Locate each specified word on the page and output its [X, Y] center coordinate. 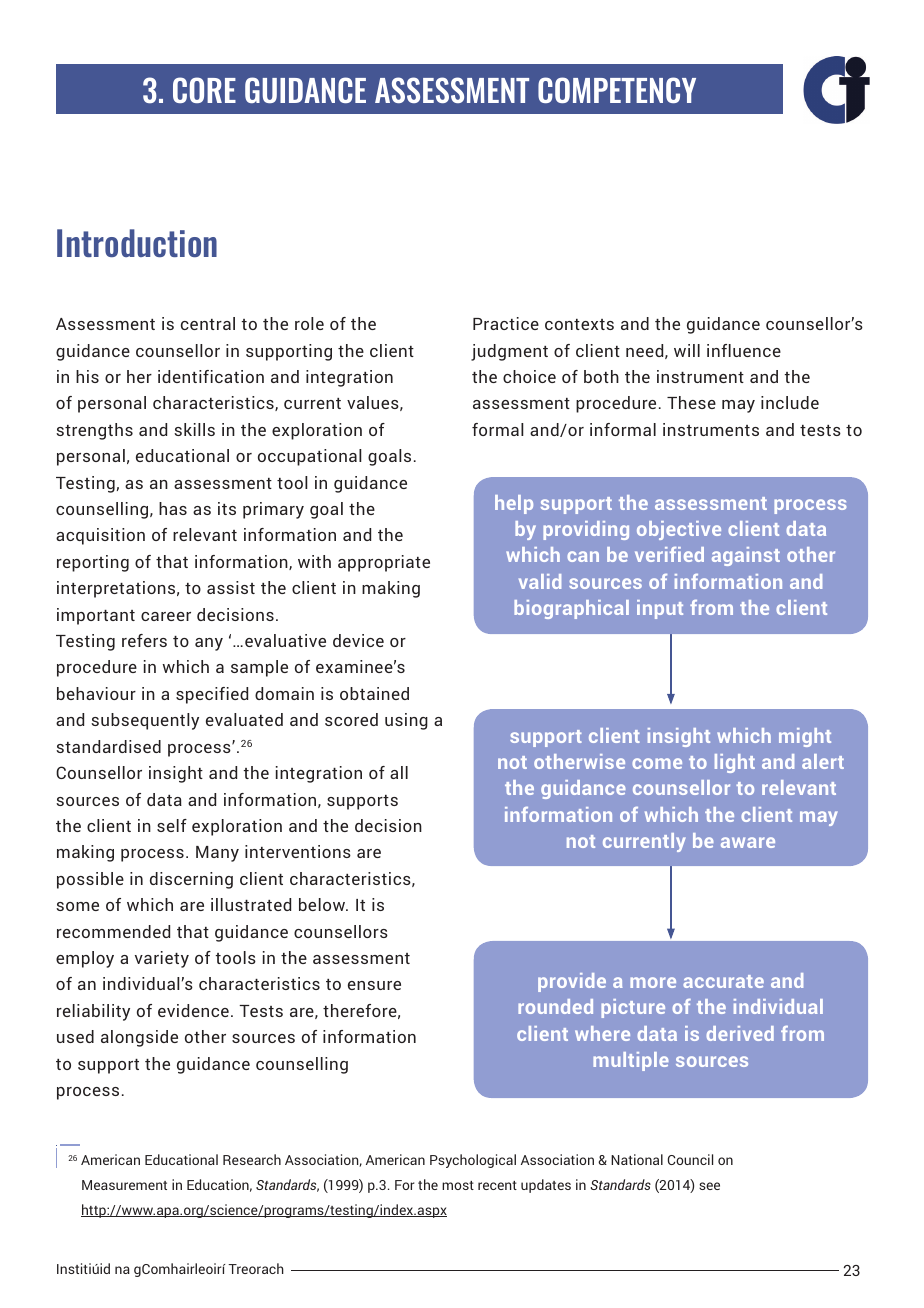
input [660, 609]
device [358, 640]
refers [144, 640]
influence [744, 350]
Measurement [124, 1185]
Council [690, 1159]
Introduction [137, 243]
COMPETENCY [617, 90]
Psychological [473, 1161]
